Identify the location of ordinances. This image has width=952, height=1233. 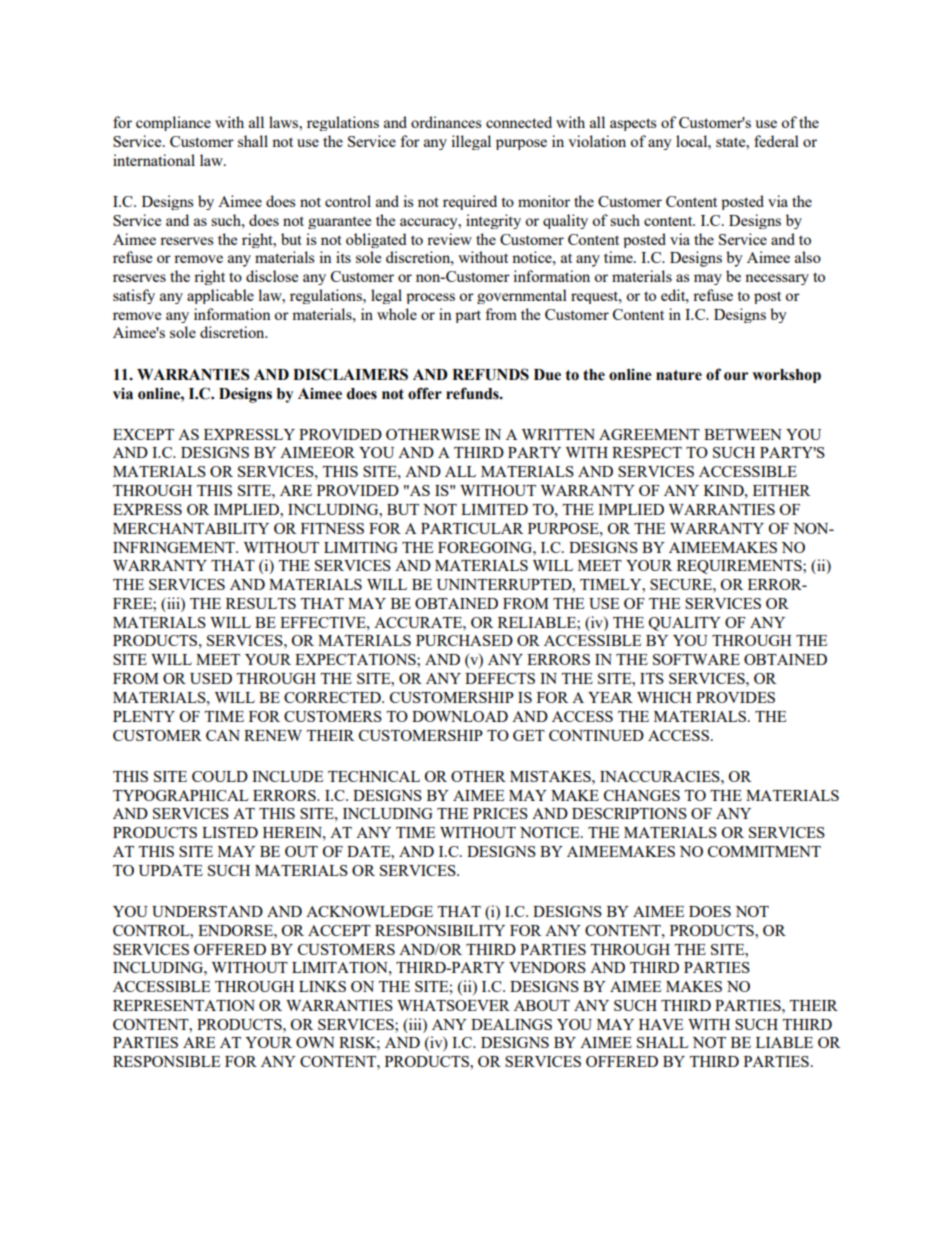
(446, 122).
